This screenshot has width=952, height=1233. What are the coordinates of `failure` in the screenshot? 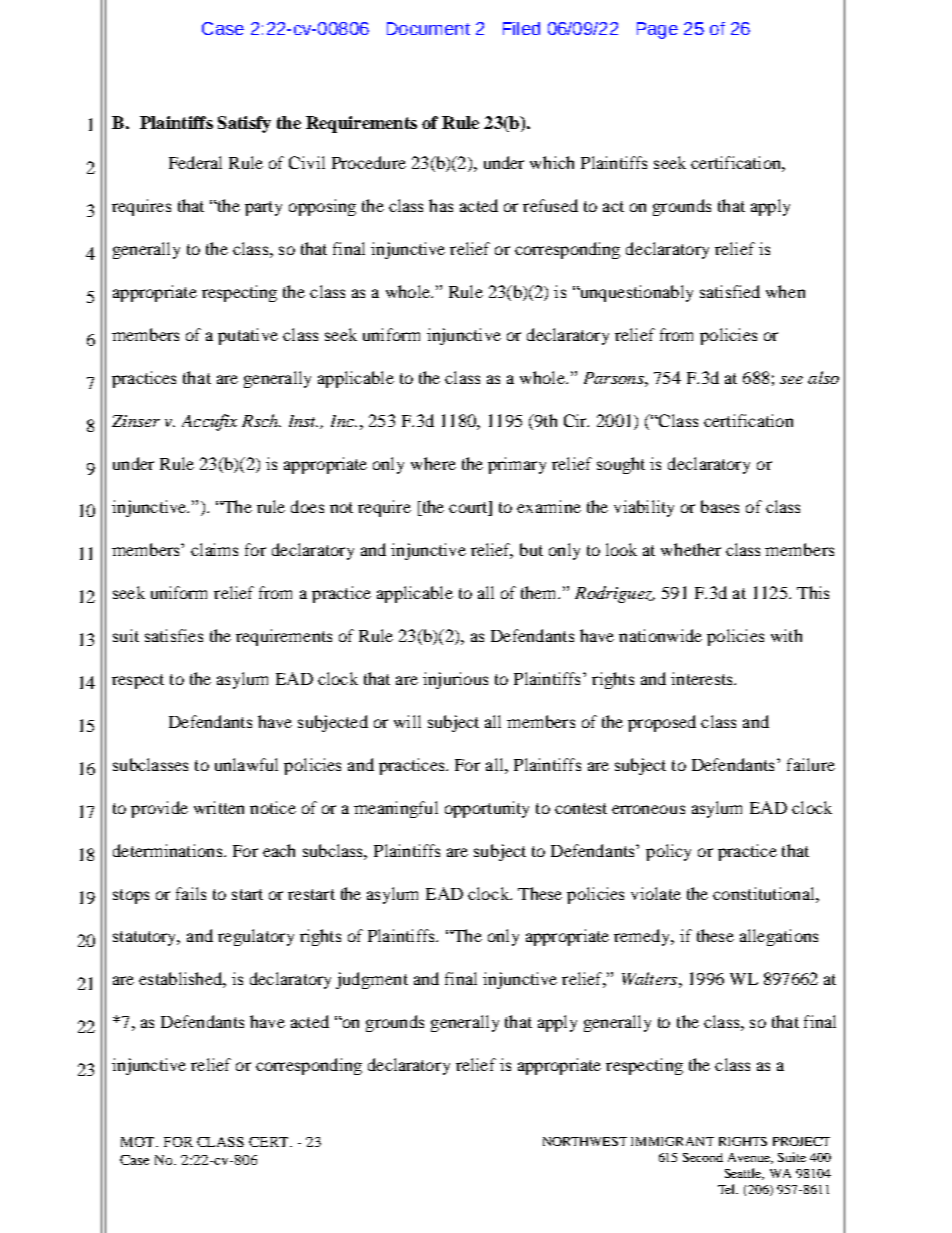 It's located at (811, 764).
